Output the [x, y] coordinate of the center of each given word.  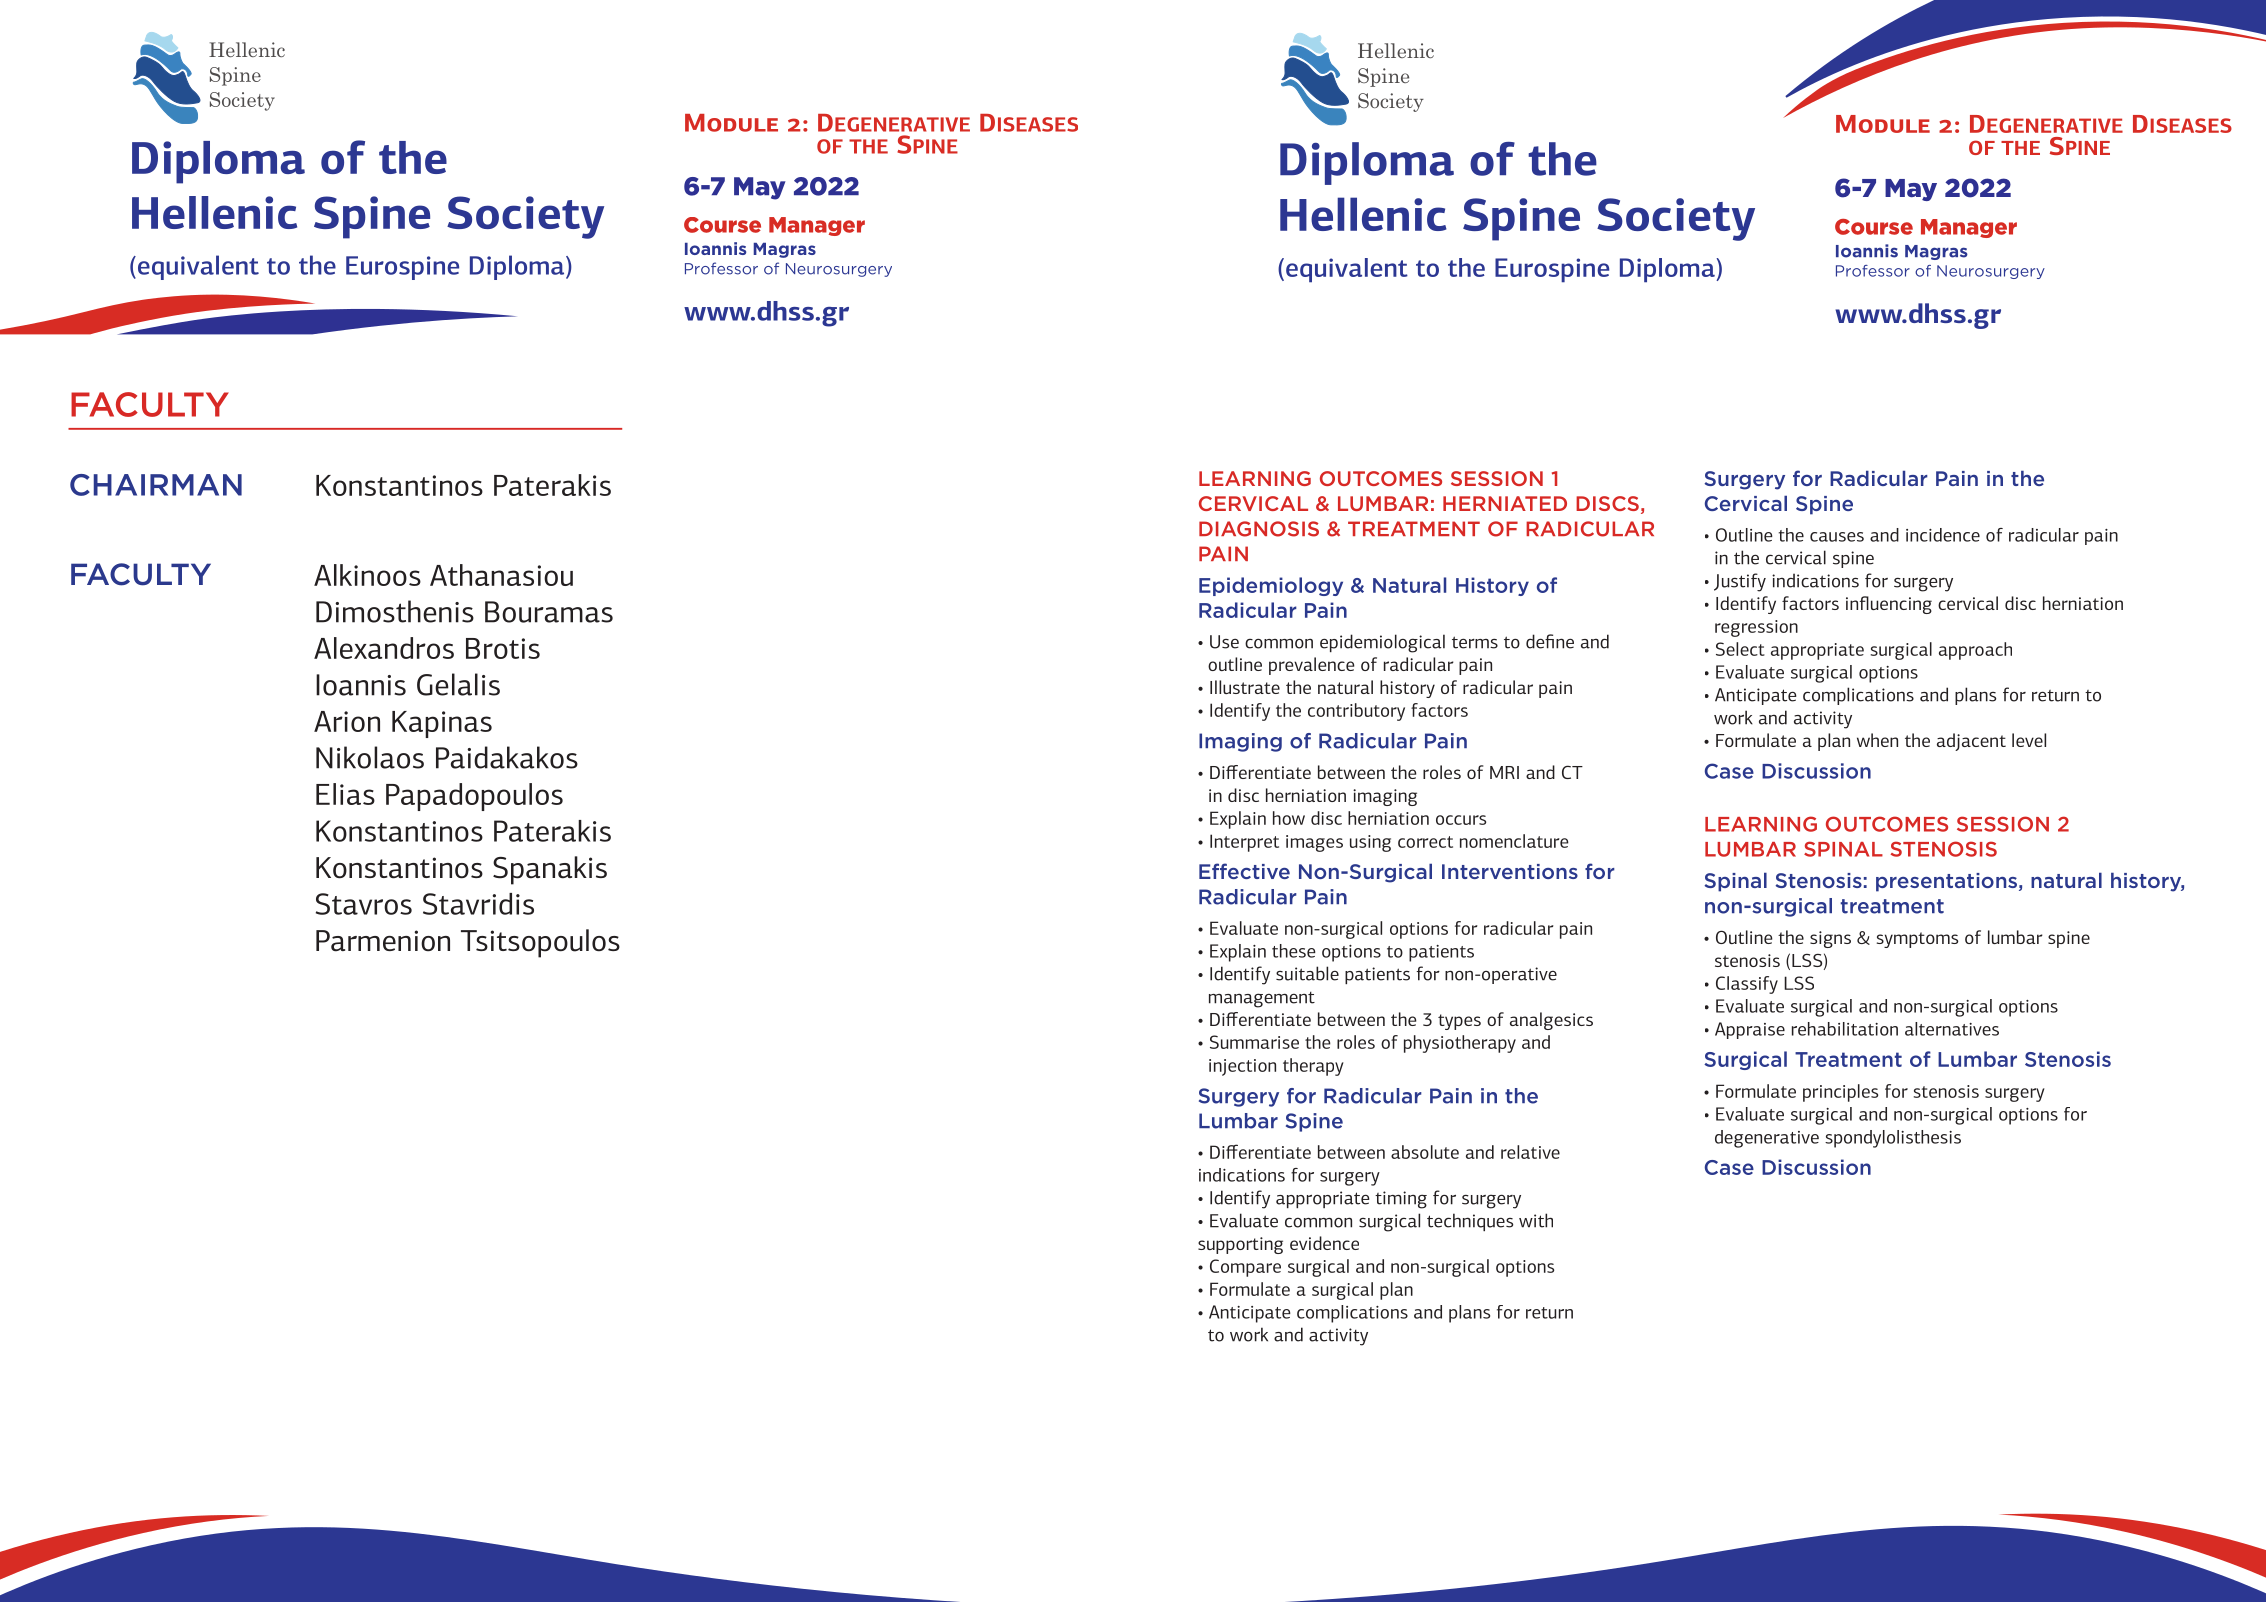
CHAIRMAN [156, 485]
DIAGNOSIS [1259, 529]
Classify [1747, 985]
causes [1837, 537]
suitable [1307, 973]
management [1262, 1000]
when [1877, 740]
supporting [1240, 1245]
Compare [1245, 1268]
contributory [1356, 712]
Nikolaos [370, 757]
